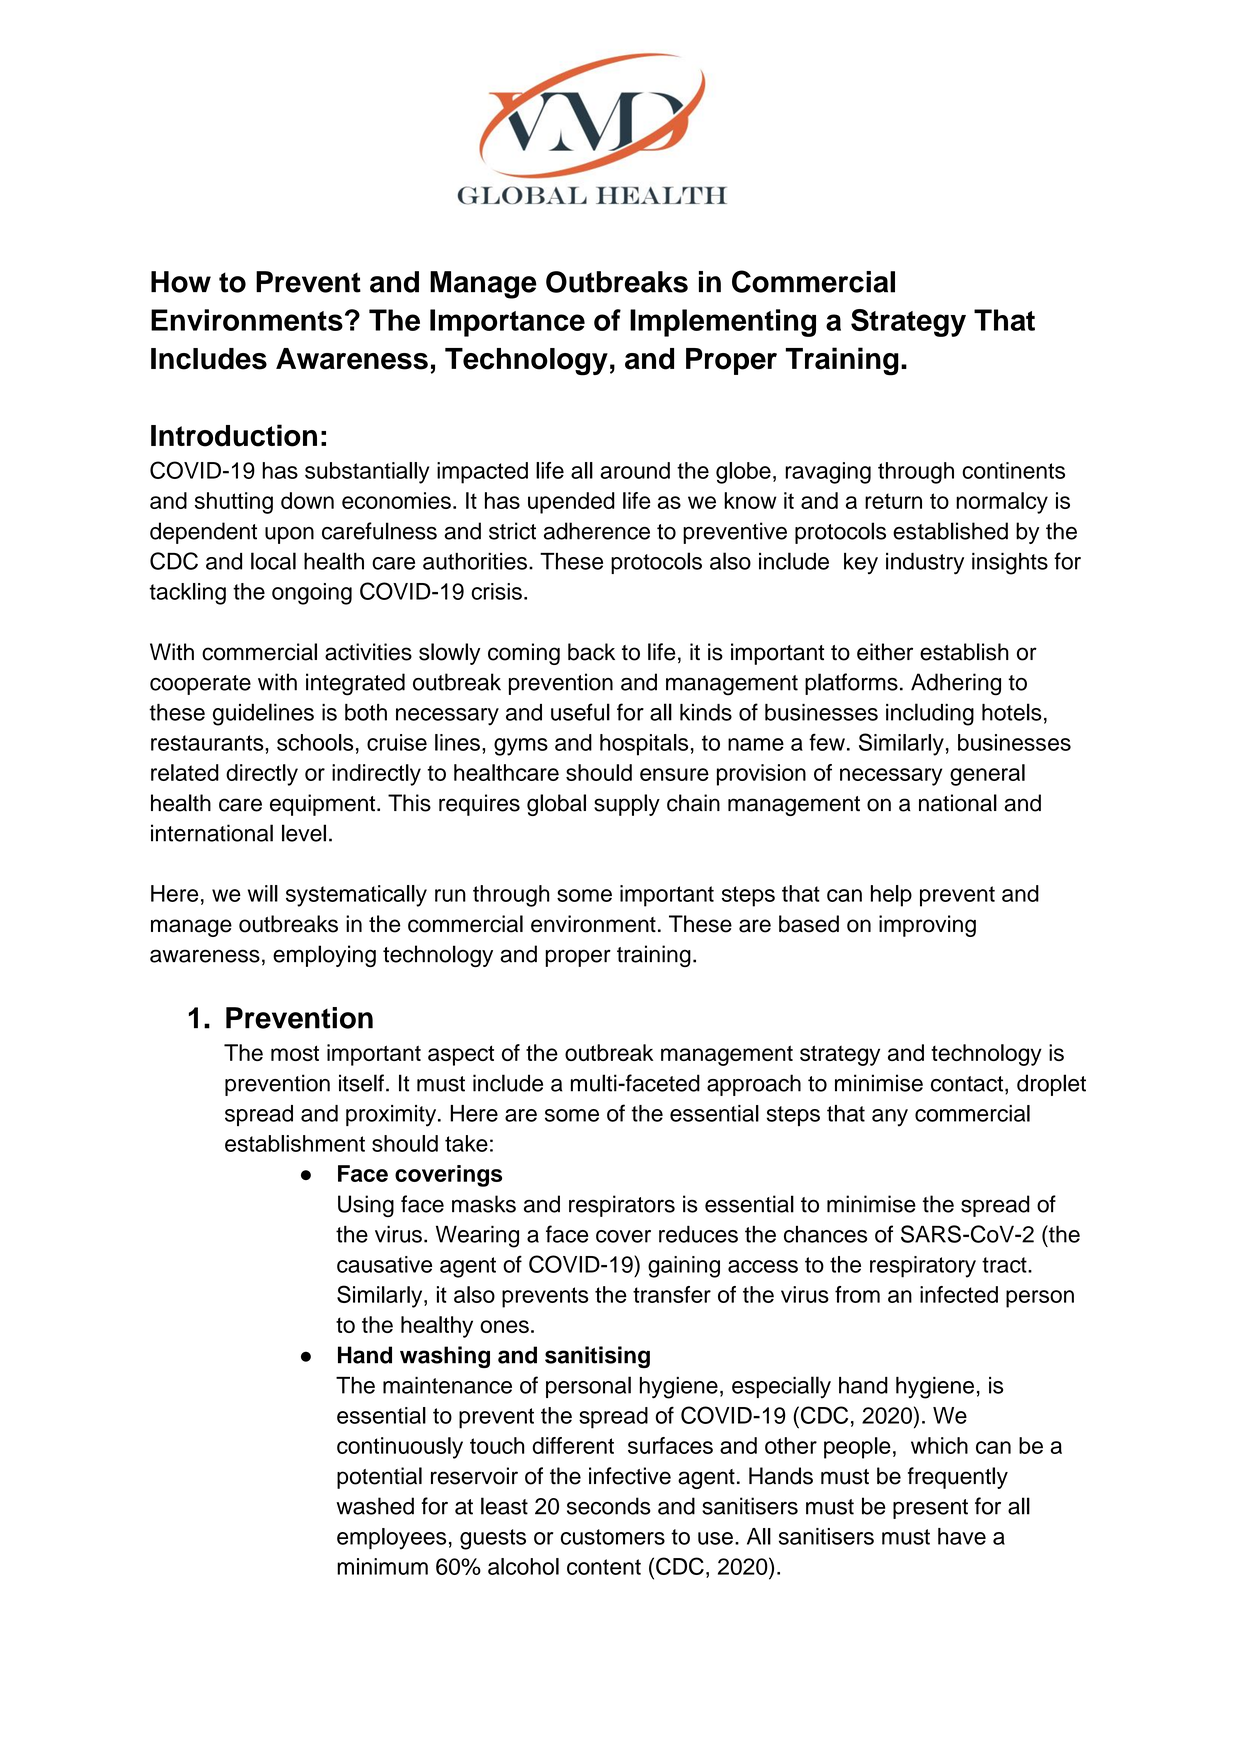 The width and height of the screenshot is (1236, 1748). Describe the element at coordinates (591, 652) in the screenshot. I see `back` at that location.
